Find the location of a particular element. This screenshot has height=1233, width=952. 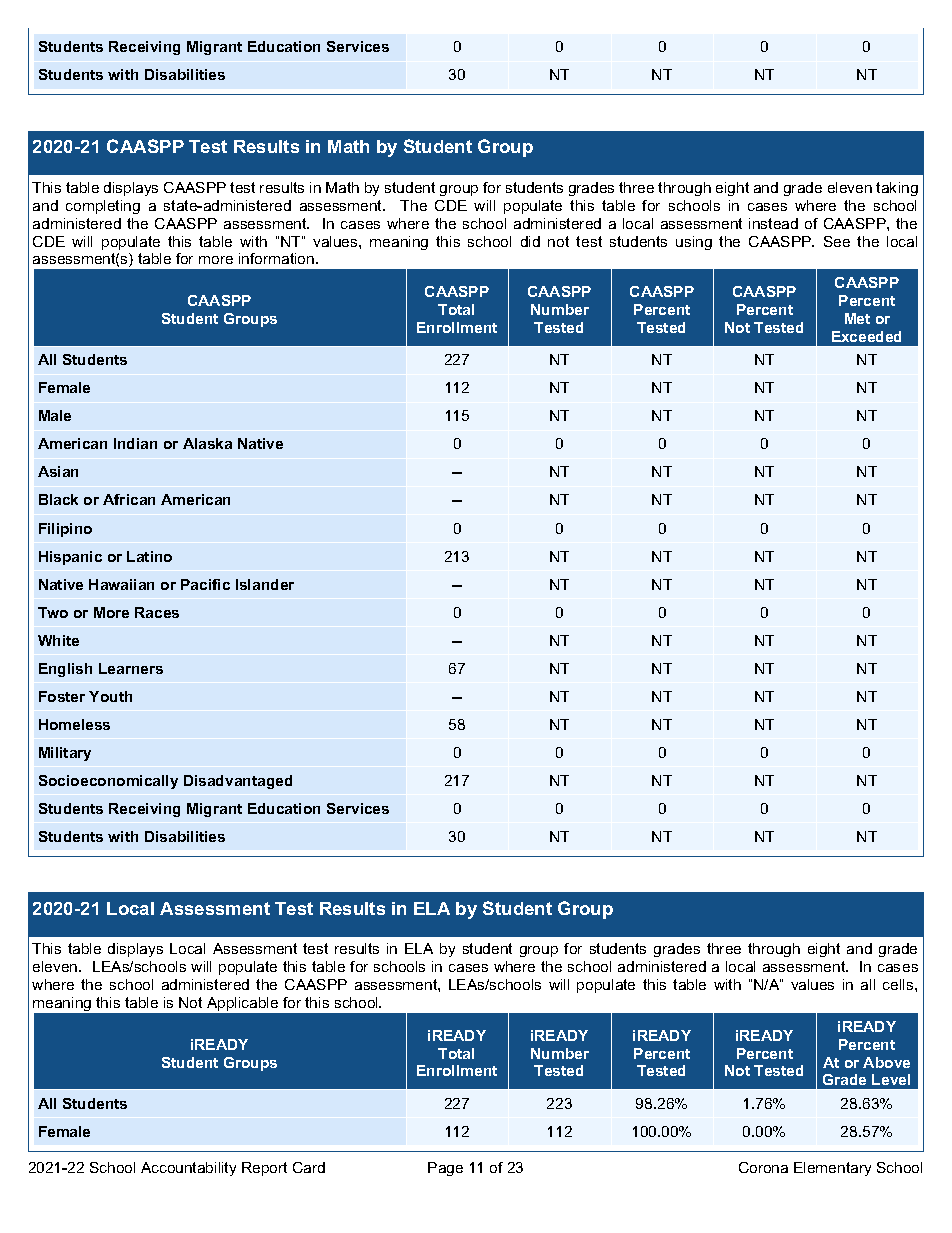

instead is located at coordinates (773, 223).
